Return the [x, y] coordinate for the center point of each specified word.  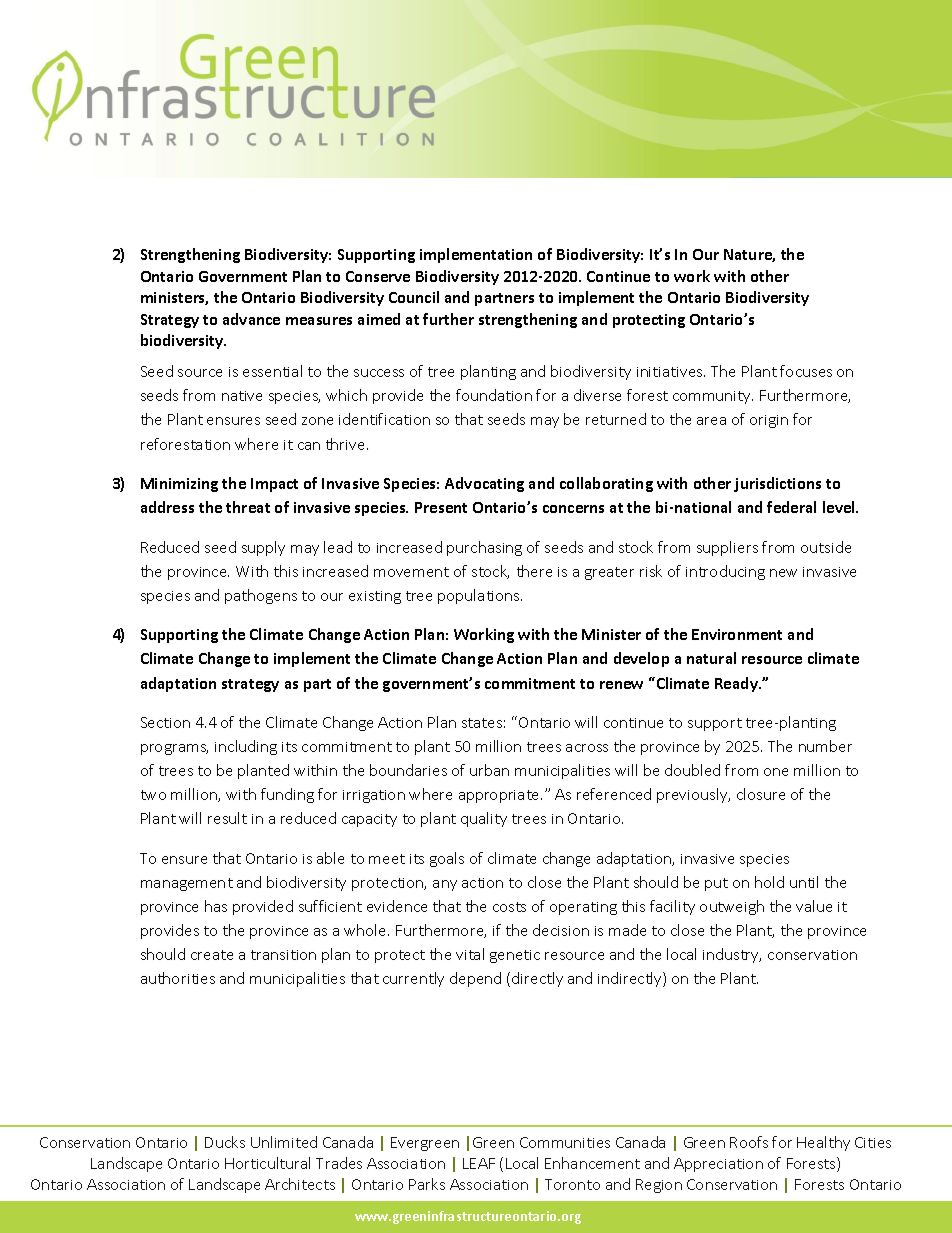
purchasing [484, 548]
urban [489, 770]
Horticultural [267, 1163]
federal [791, 507]
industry [732, 955]
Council [414, 297]
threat [248, 507]
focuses [806, 371]
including [246, 747]
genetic [515, 956]
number [825, 746]
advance [251, 319]
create [212, 955]
